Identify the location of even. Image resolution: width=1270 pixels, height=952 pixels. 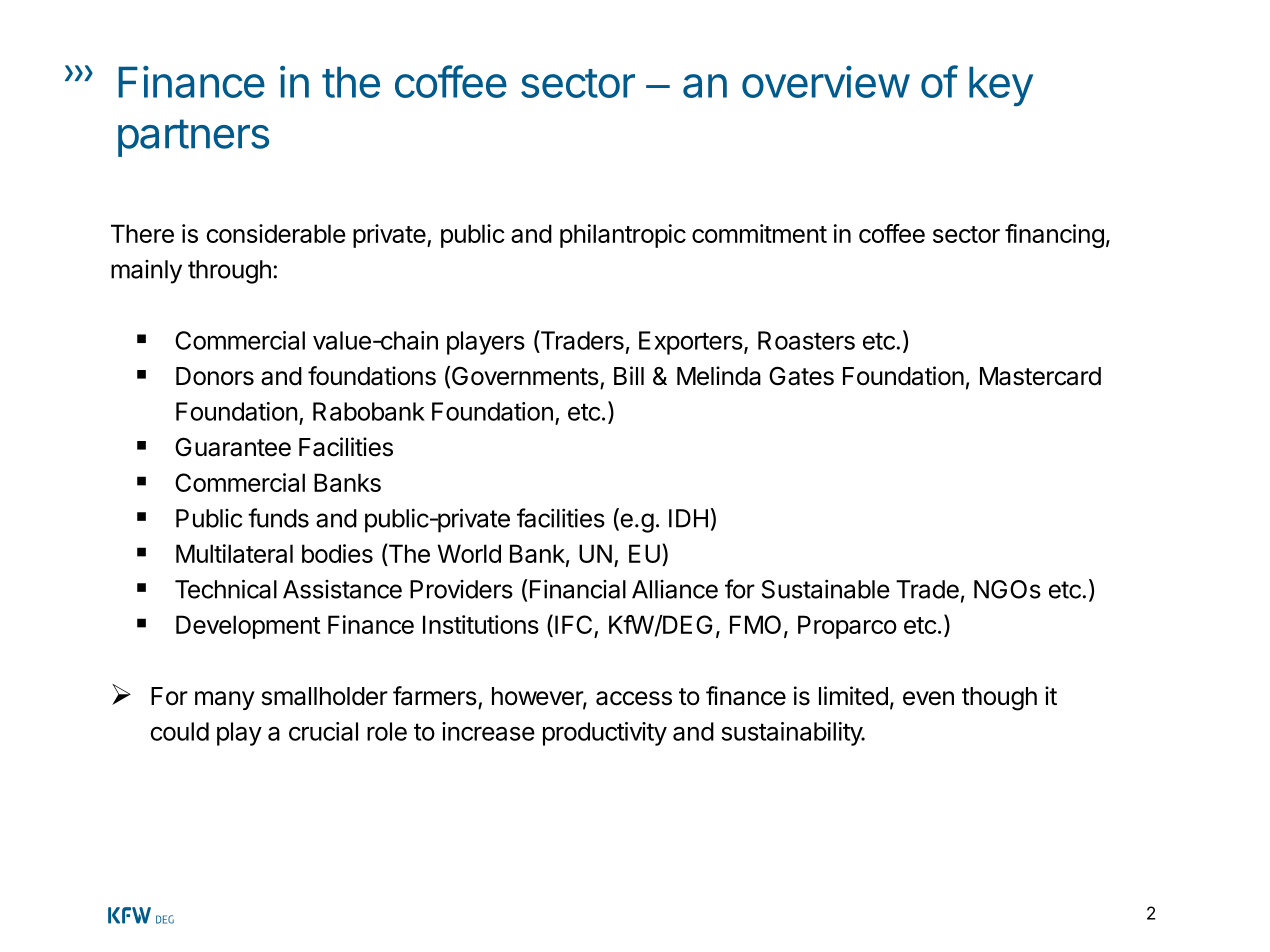
(928, 698).
